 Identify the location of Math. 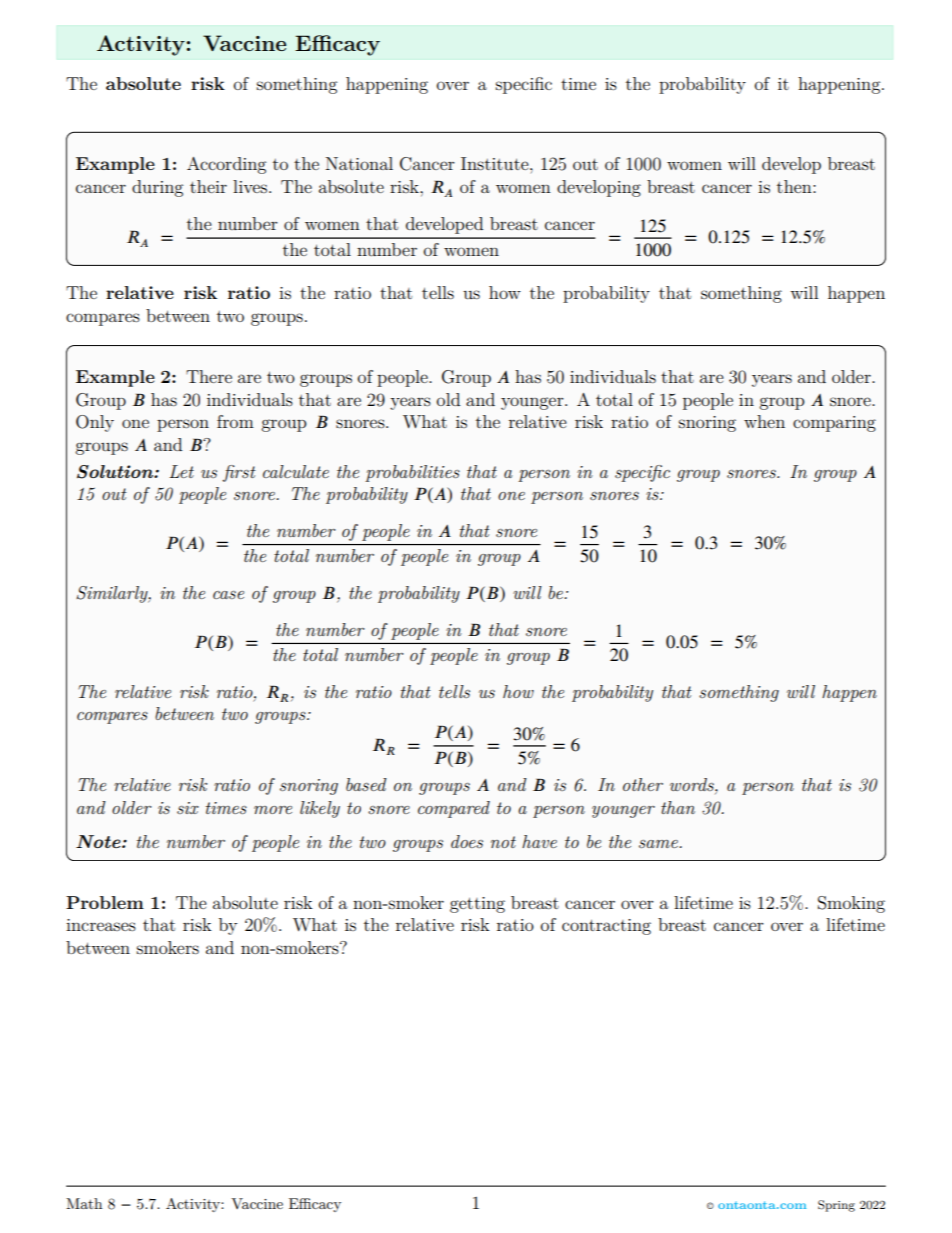
(84, 1203).
